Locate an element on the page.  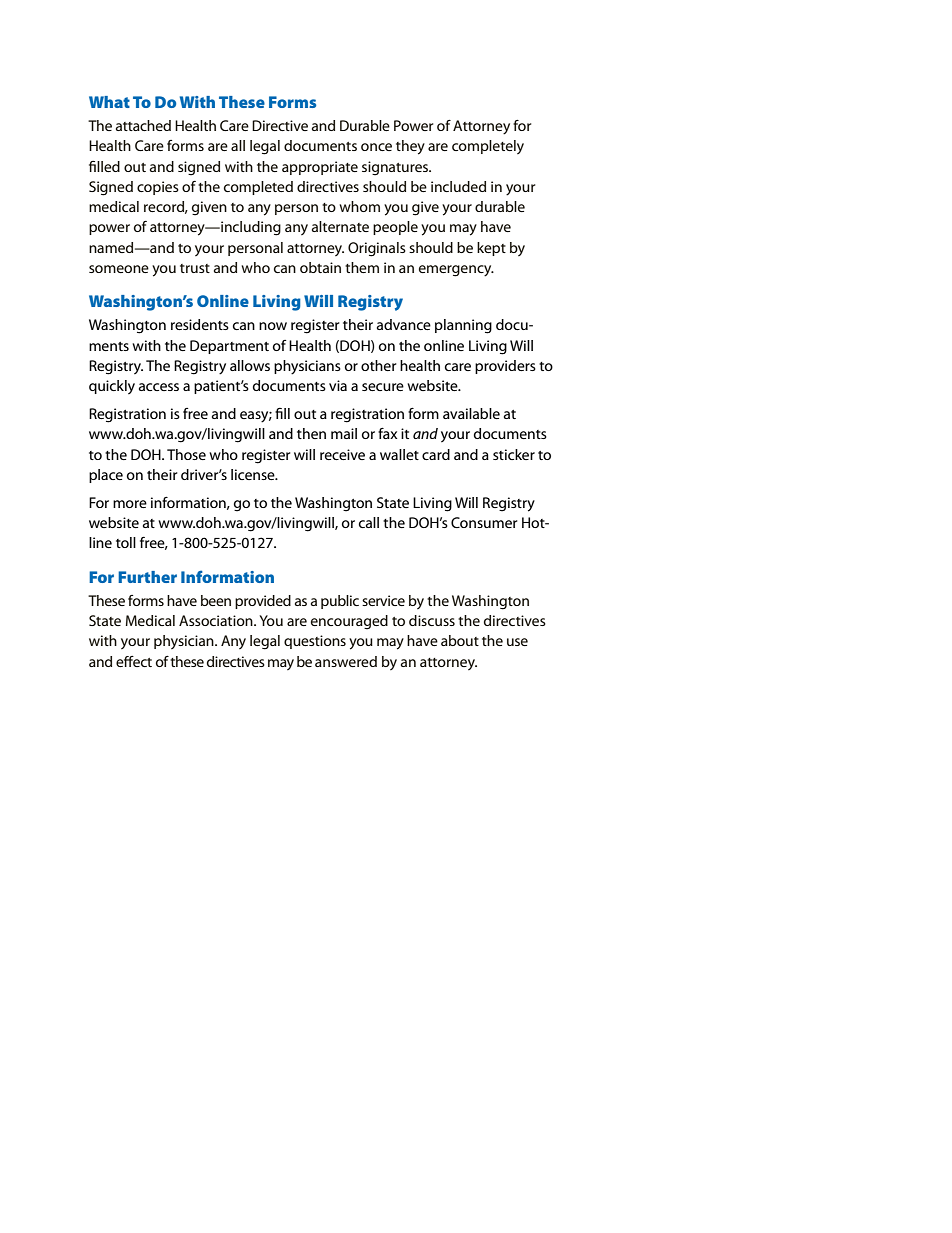
receive is located at coordinates (342, 454).
